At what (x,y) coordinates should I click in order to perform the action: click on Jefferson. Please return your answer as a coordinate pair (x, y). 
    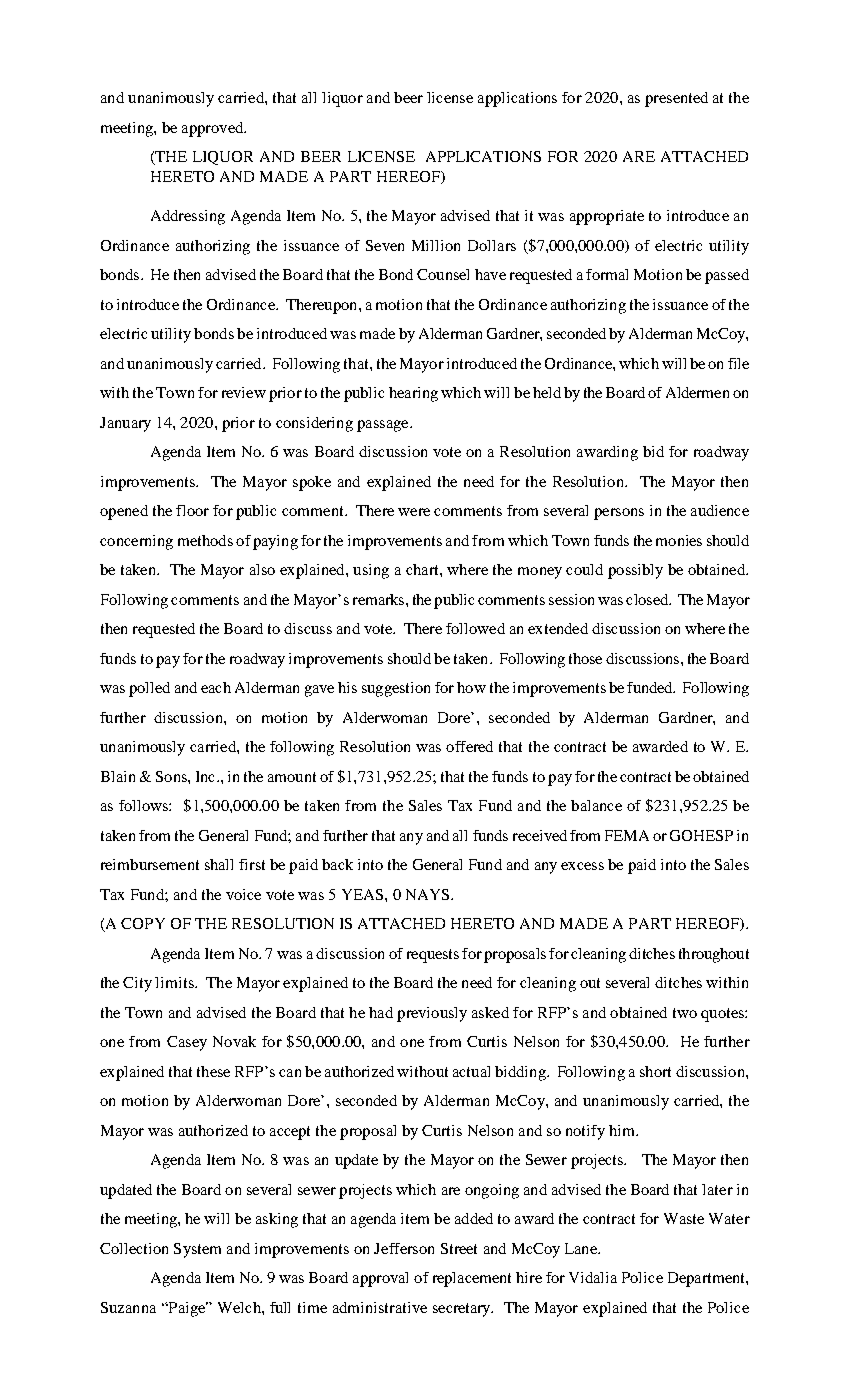
    Looking at the image, I should click on (404, 1248).
